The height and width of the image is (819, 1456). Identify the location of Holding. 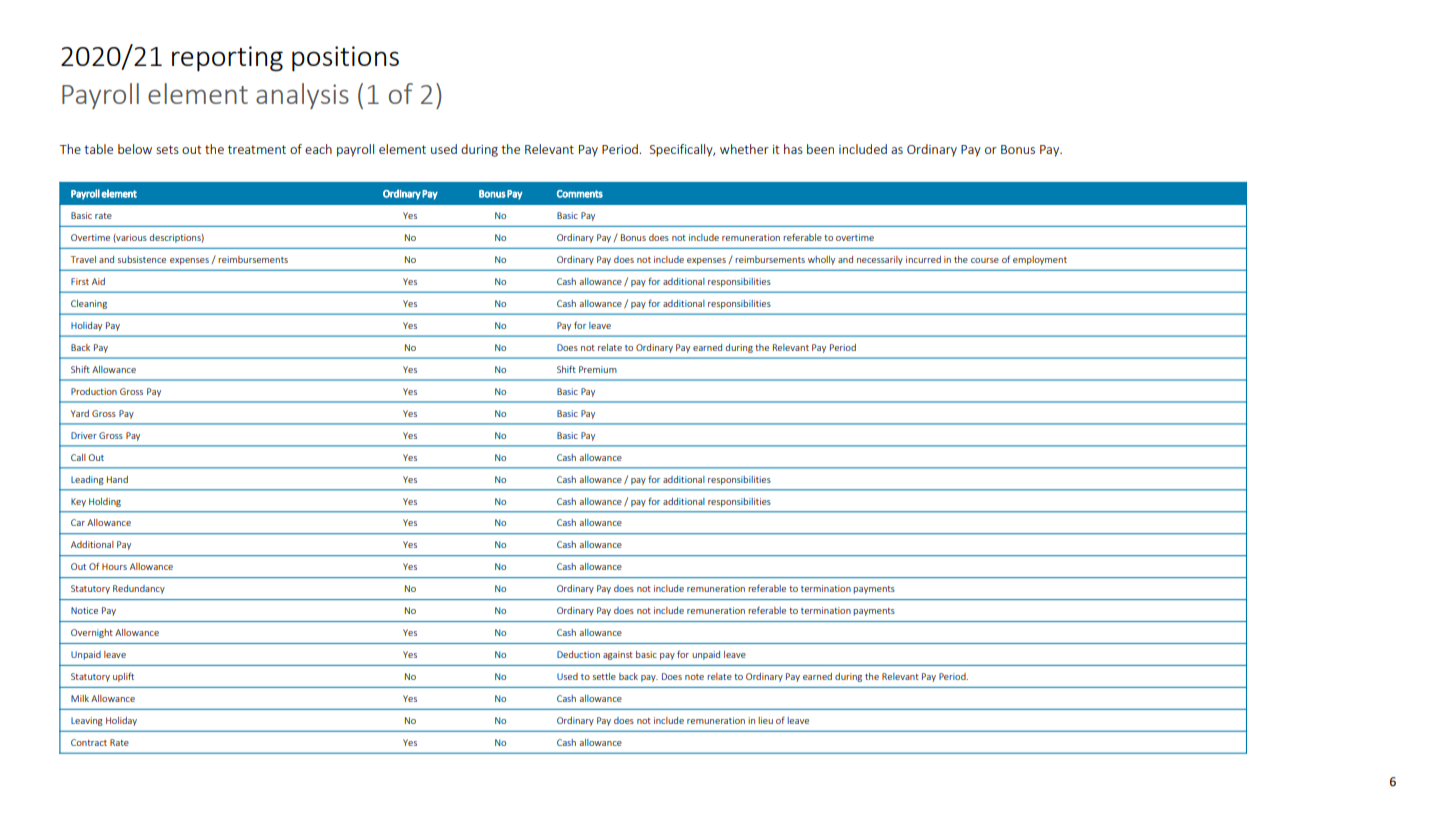
(105, 502).
